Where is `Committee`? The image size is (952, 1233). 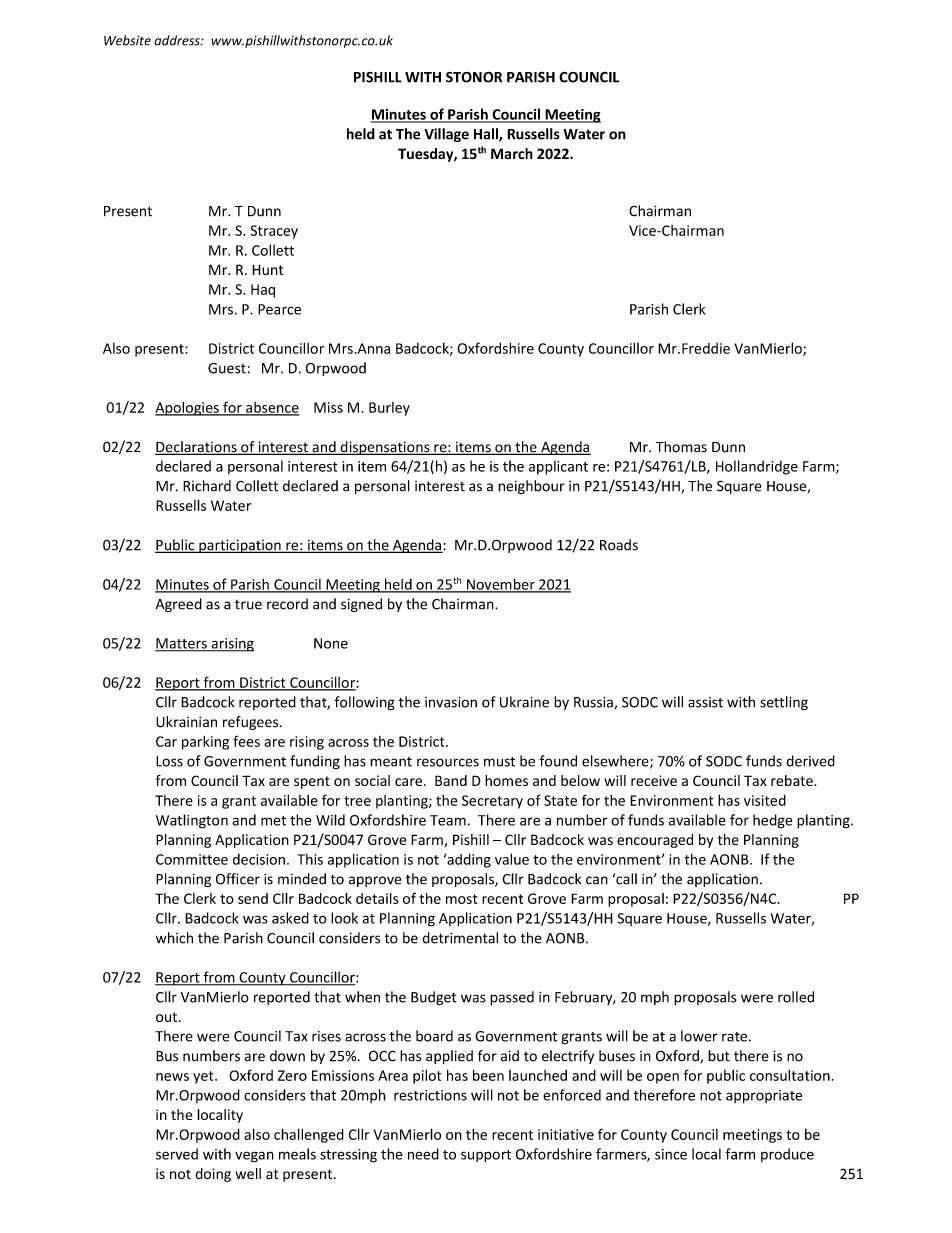 Committee is located at coordinates (192, 859).
